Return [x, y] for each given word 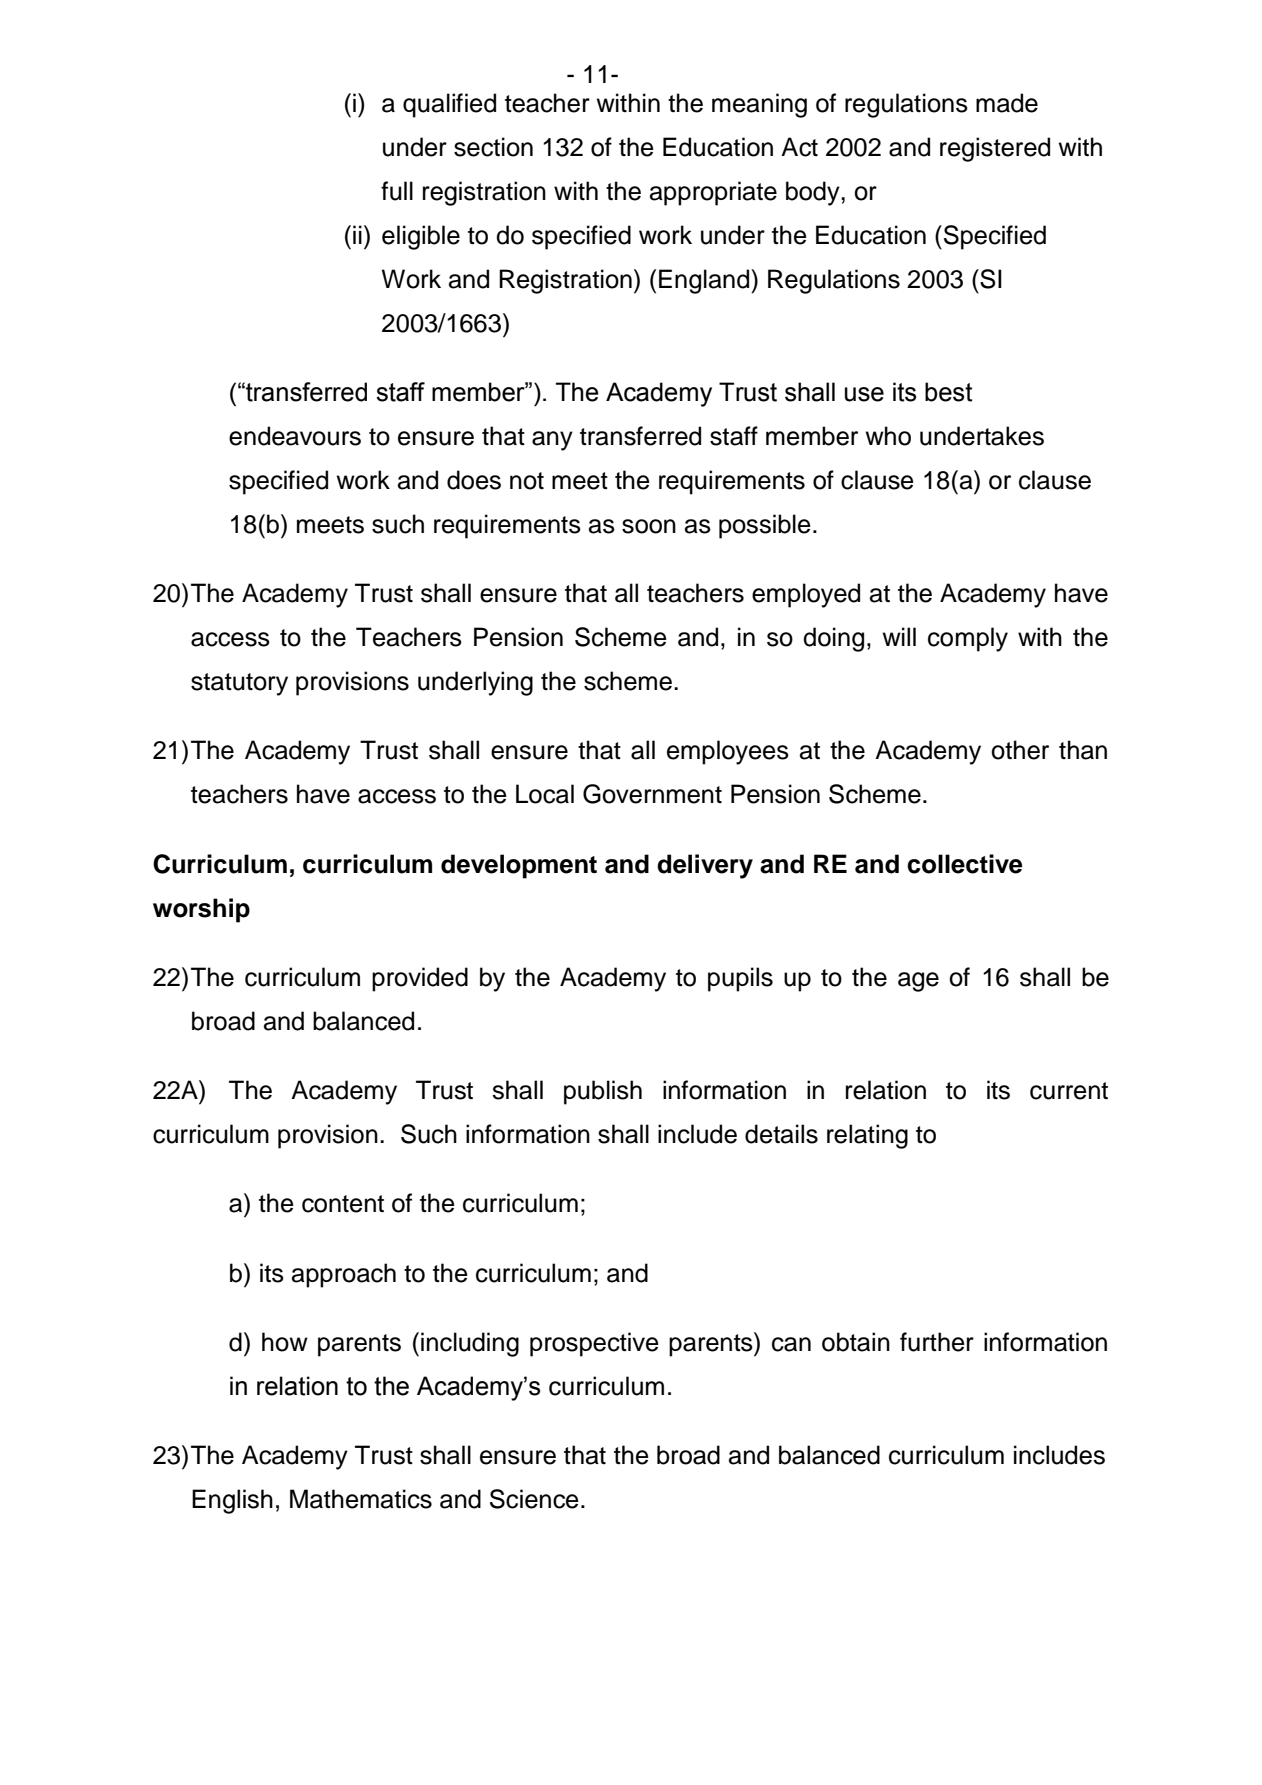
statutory [239, 684]
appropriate [713, 193]
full [397, 191]
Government [652, 794]
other [1020, 750]
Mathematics [361, 1499]
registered [995, 149]
